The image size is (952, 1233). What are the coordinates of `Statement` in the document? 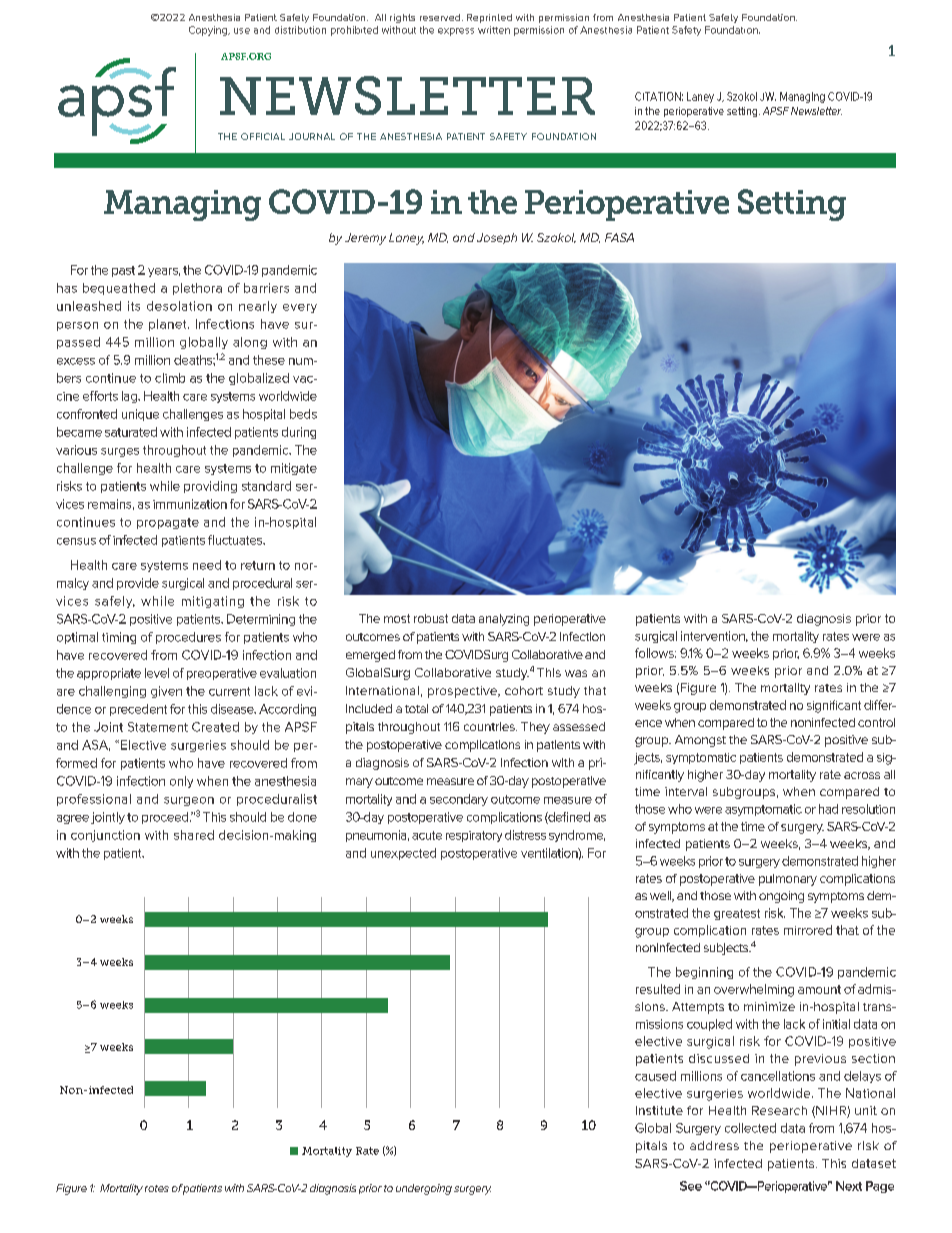 It's located at (158, 727).
